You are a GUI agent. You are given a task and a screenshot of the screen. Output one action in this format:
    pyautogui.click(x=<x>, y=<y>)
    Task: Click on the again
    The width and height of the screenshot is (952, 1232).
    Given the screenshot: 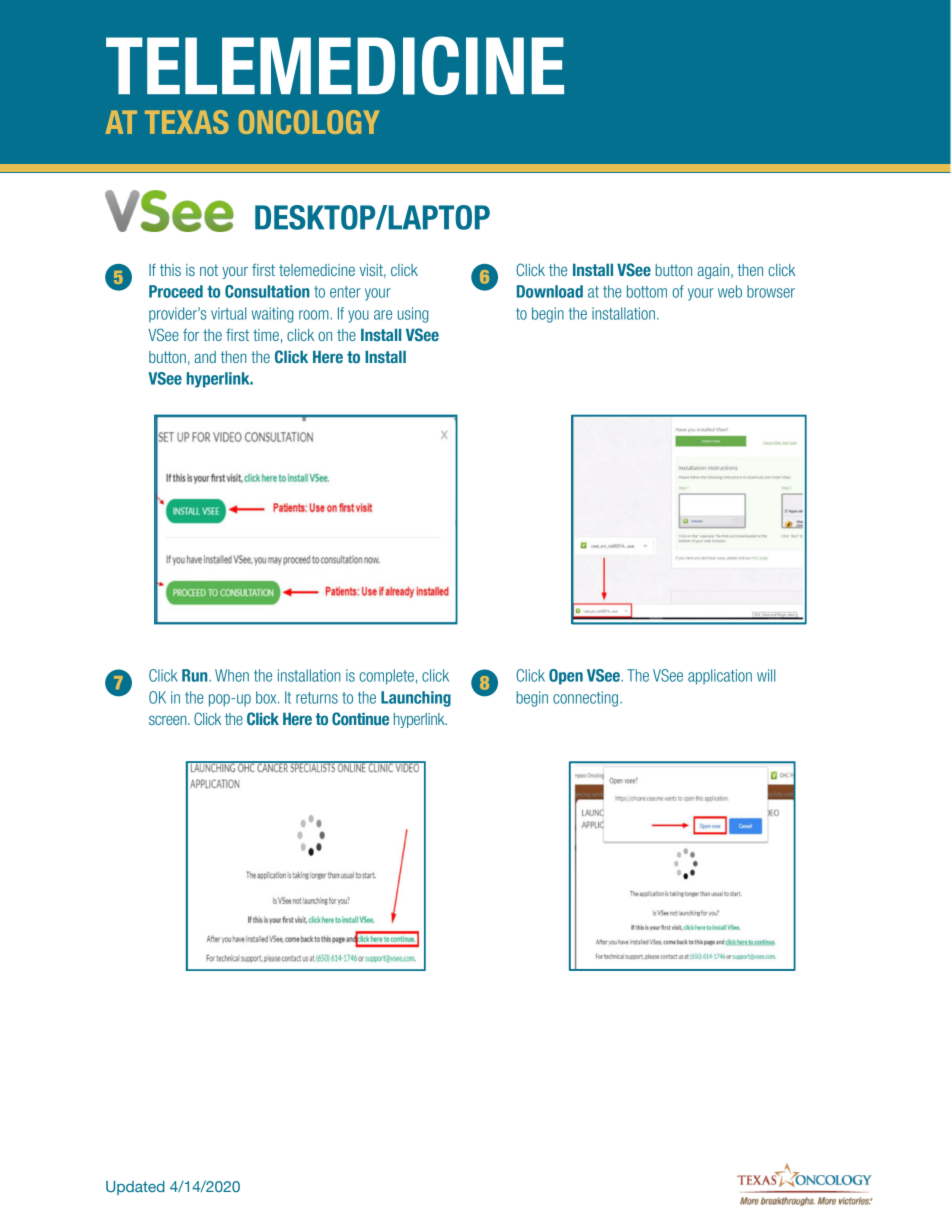 What is the action you would take?
    pyautogui.click(x=714, y=271)
